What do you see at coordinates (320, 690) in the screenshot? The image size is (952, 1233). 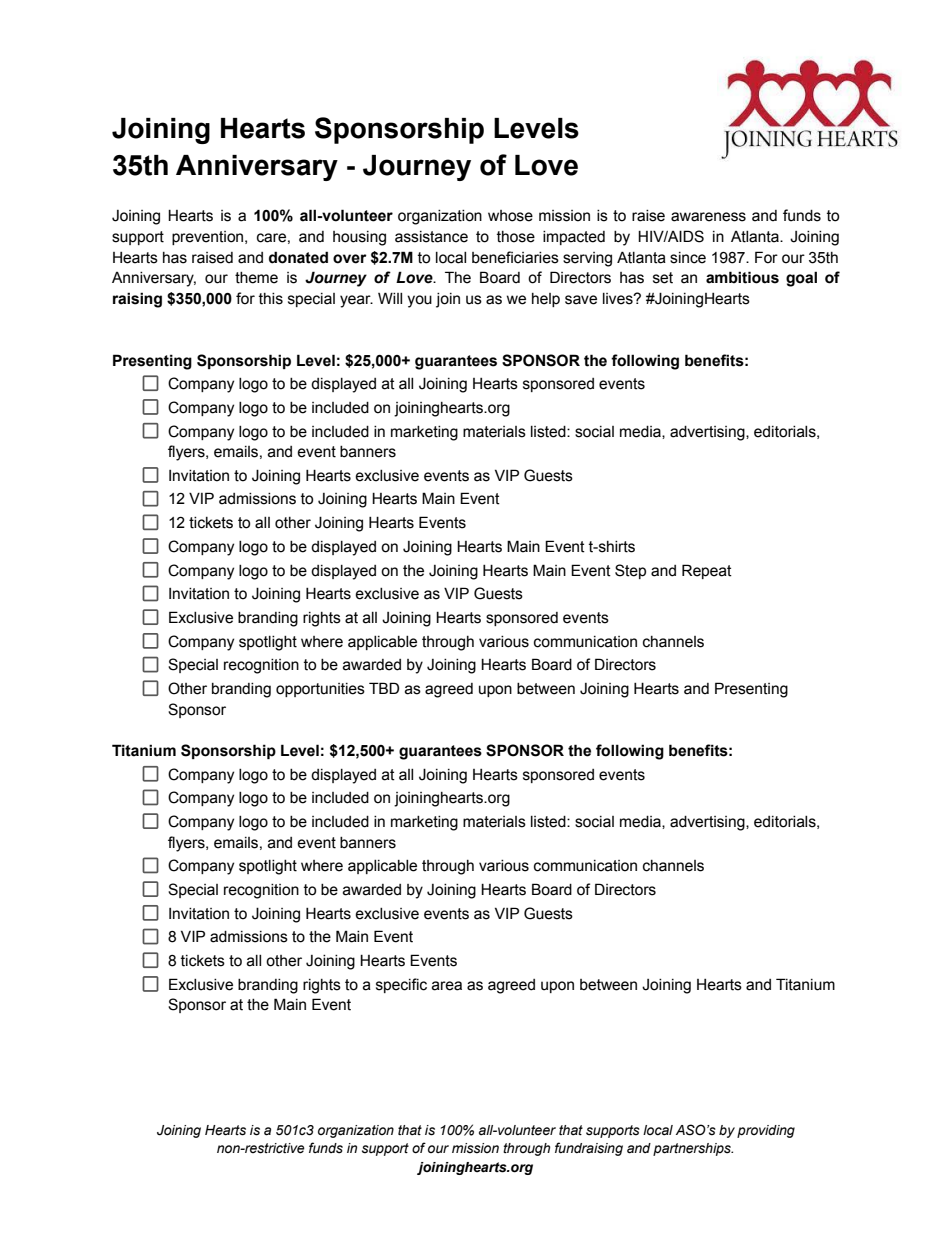 I see `opportunities` at bounding box center [320, 690].
